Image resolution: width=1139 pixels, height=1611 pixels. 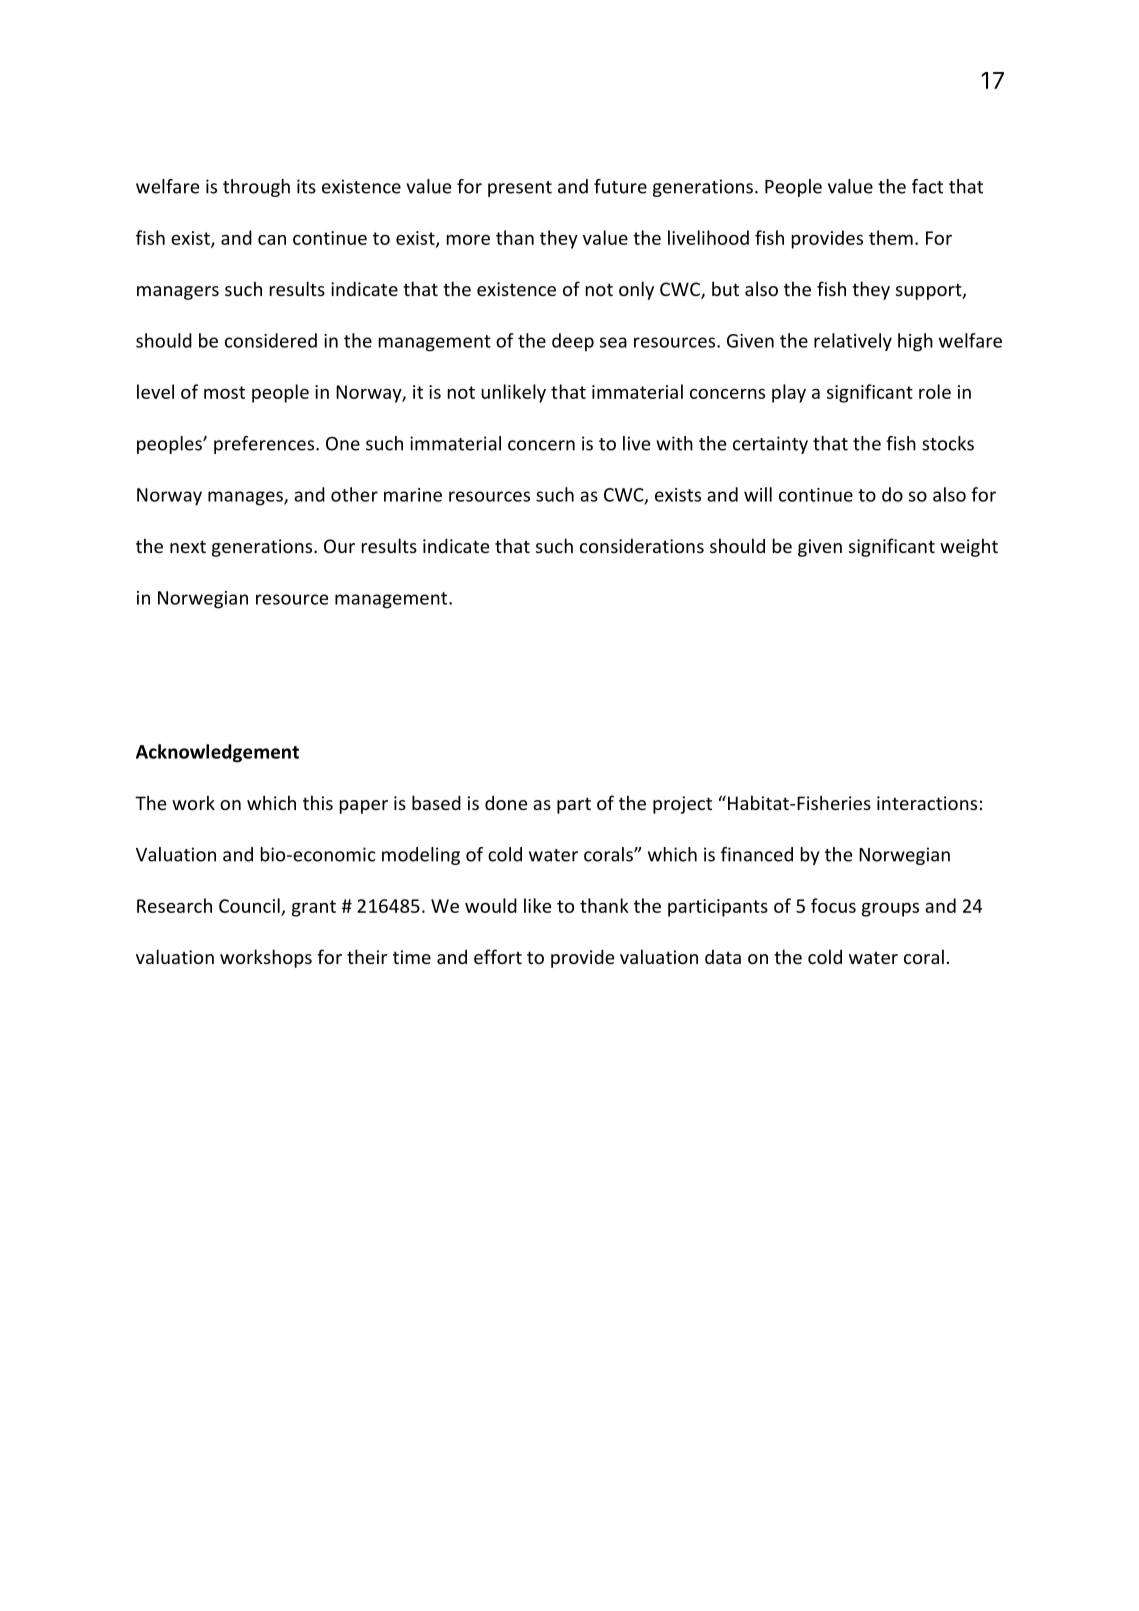 What do you see at coordinates (217, 753) in the document?
I see `Acknowledgement` at bounding box center [217, 753].
